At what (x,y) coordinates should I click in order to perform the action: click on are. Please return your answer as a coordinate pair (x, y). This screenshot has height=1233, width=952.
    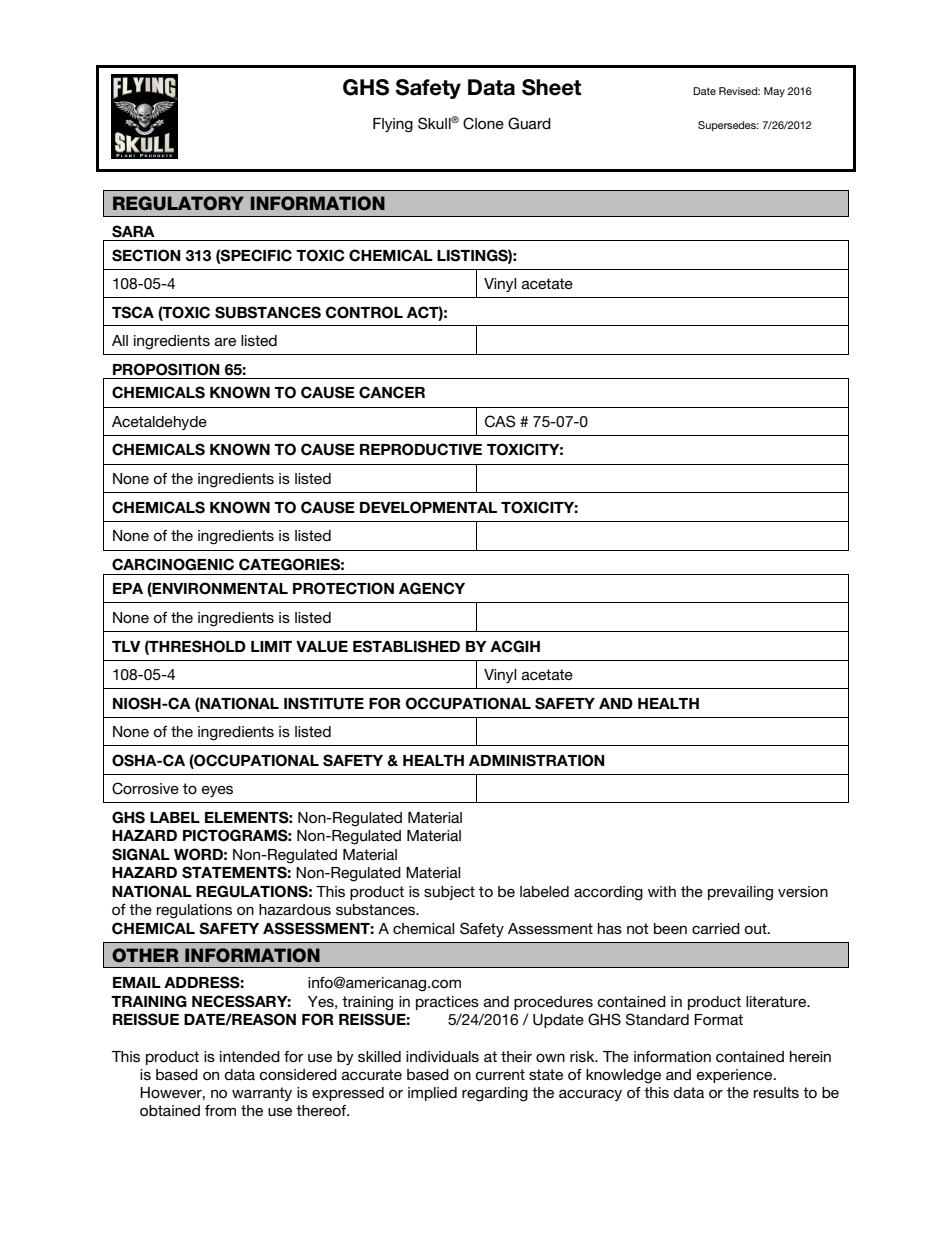
    Looking at the image, I should click on (225, 342).
